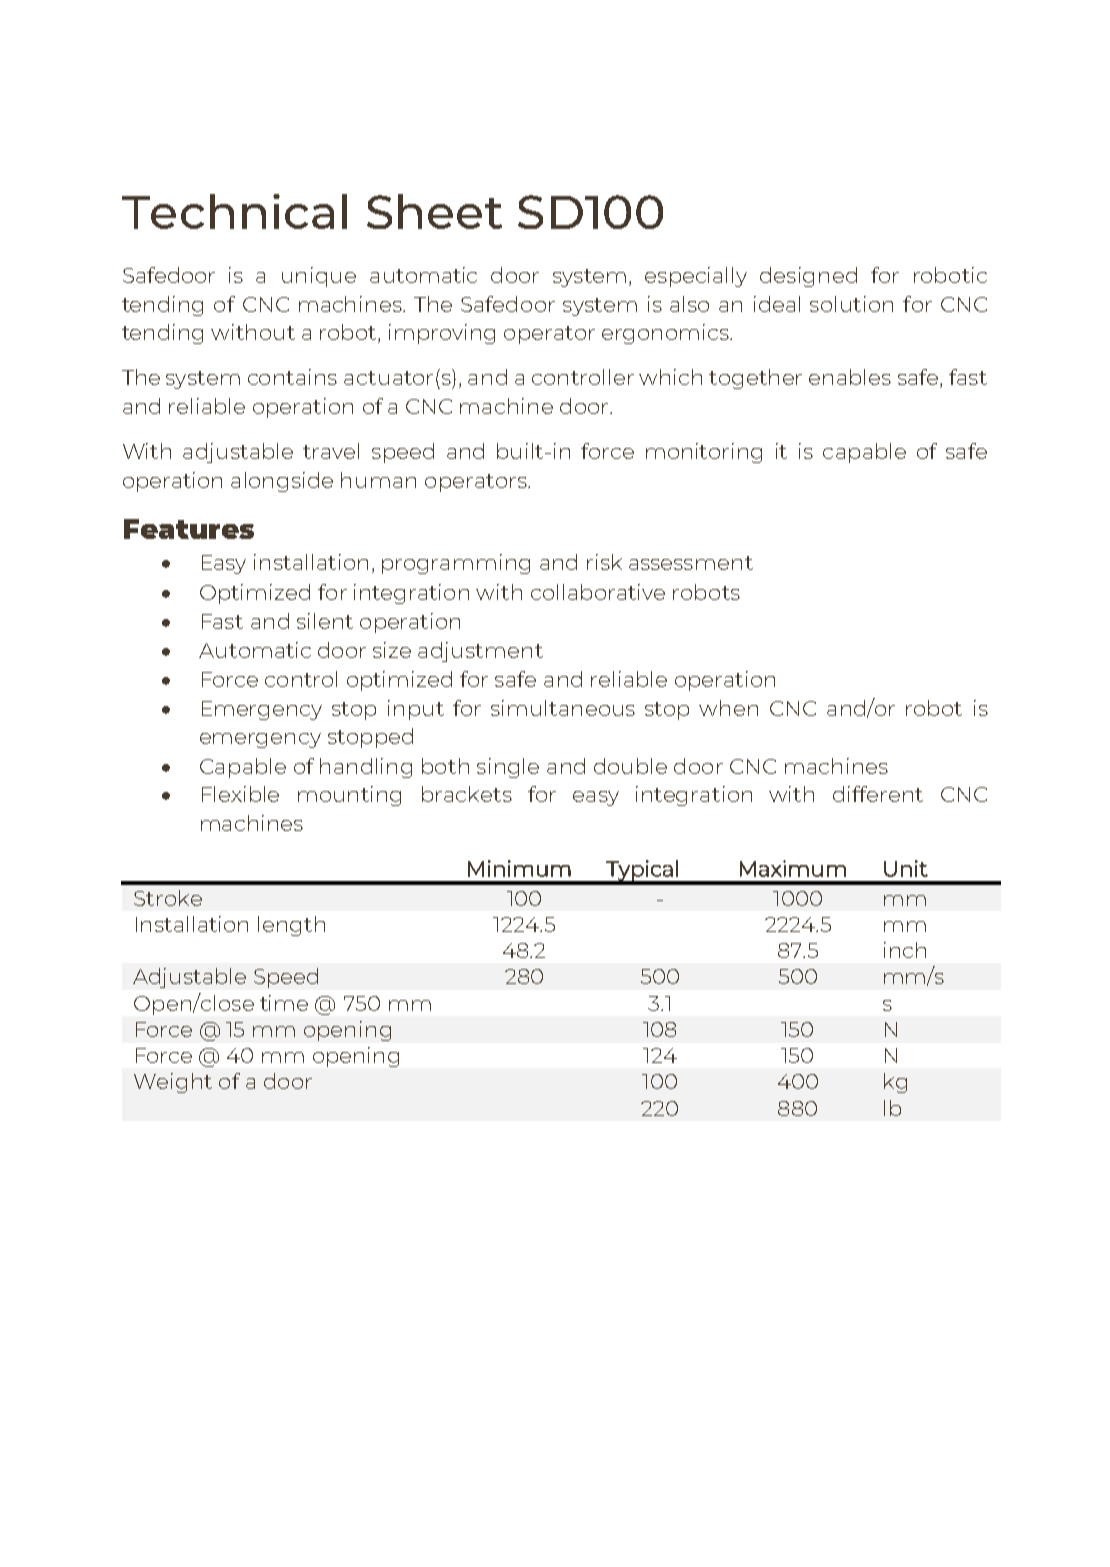  Describe the element at coordinates (670, 377) in the screenshot. I see `which` at that location.
